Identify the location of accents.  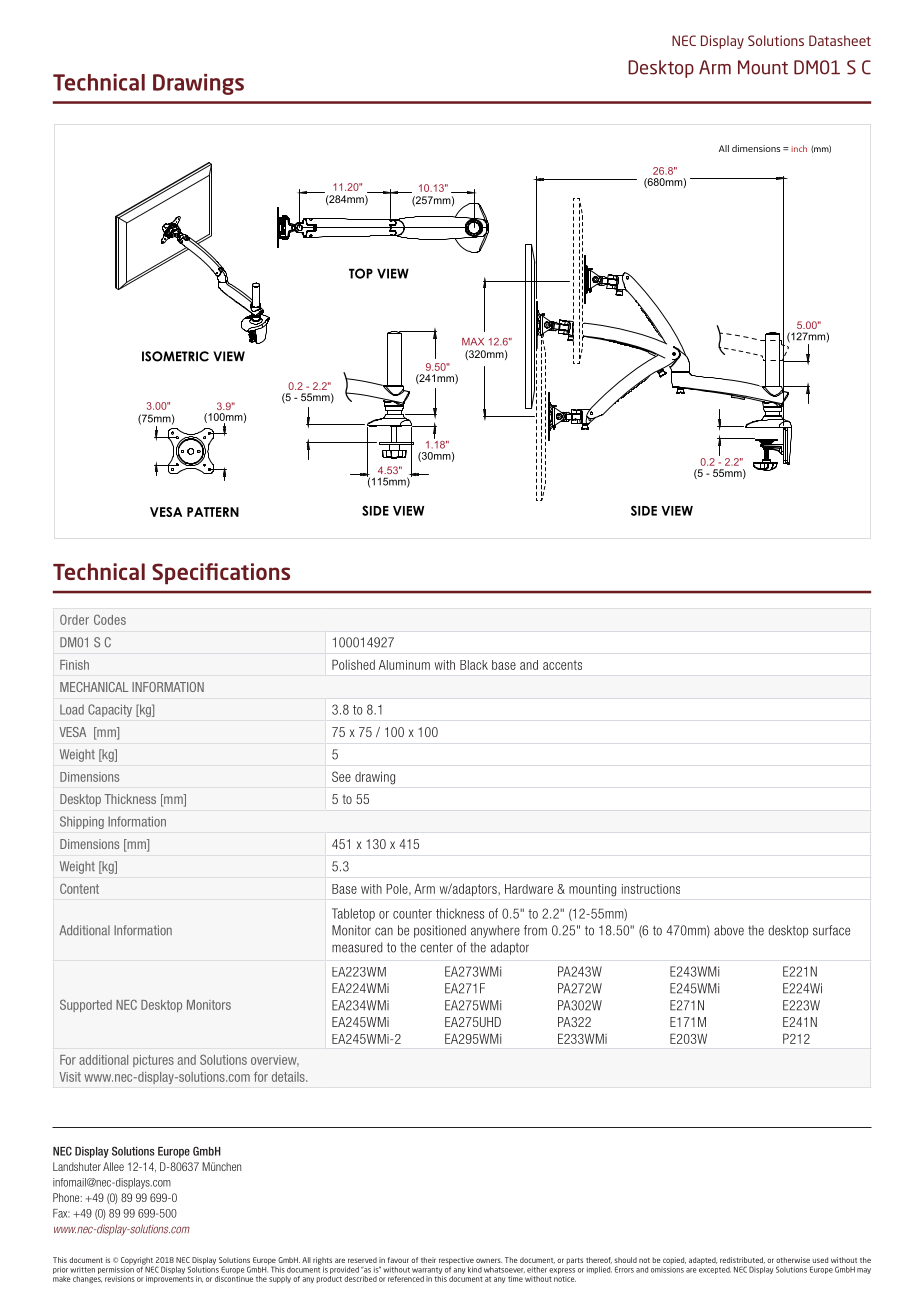
(562, 665).
